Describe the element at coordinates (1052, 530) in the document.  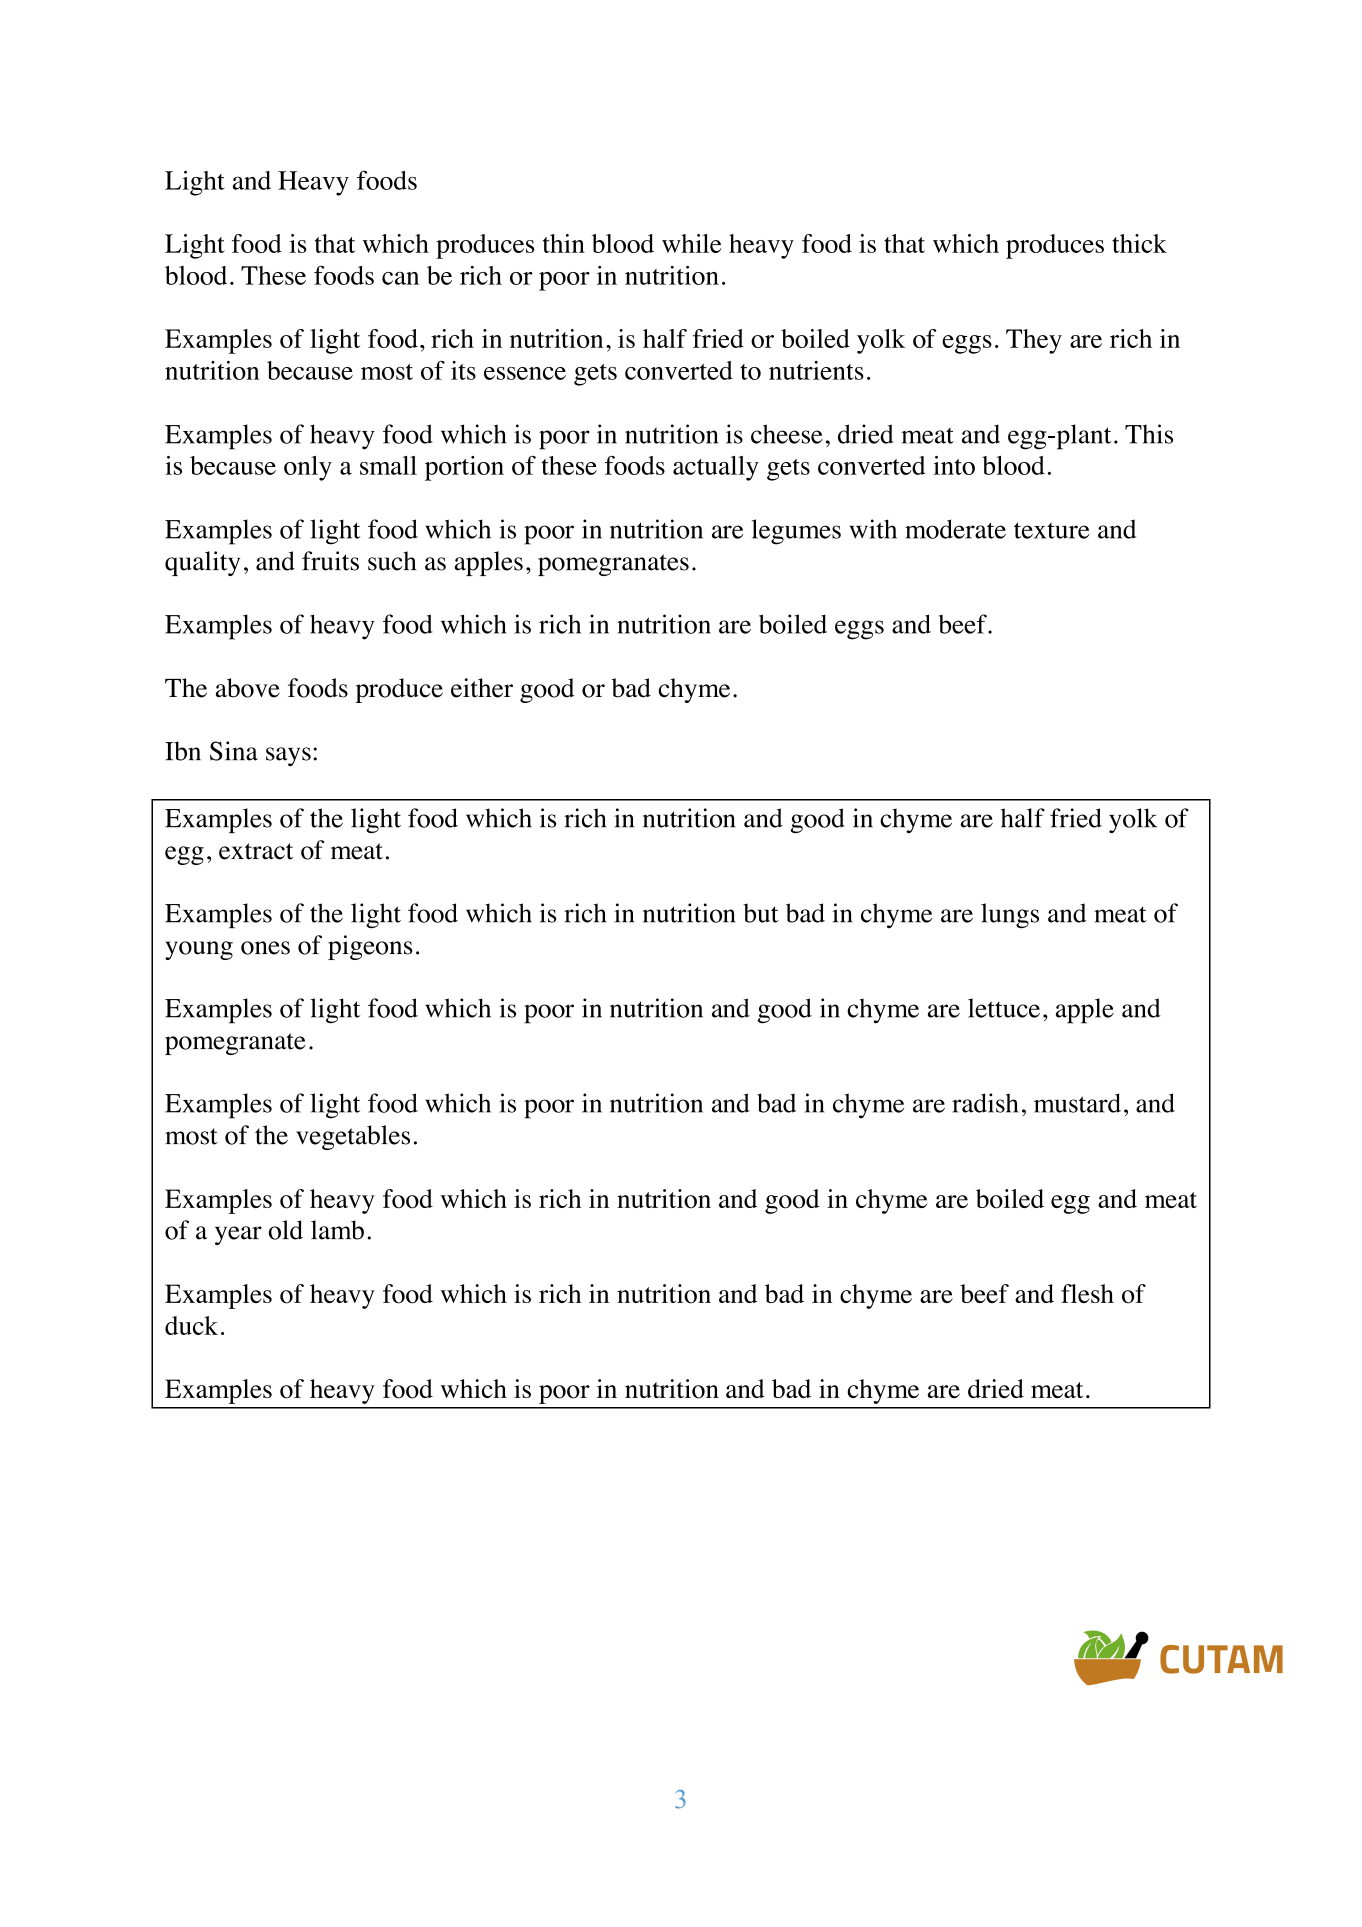
I see `texture` at that location.
